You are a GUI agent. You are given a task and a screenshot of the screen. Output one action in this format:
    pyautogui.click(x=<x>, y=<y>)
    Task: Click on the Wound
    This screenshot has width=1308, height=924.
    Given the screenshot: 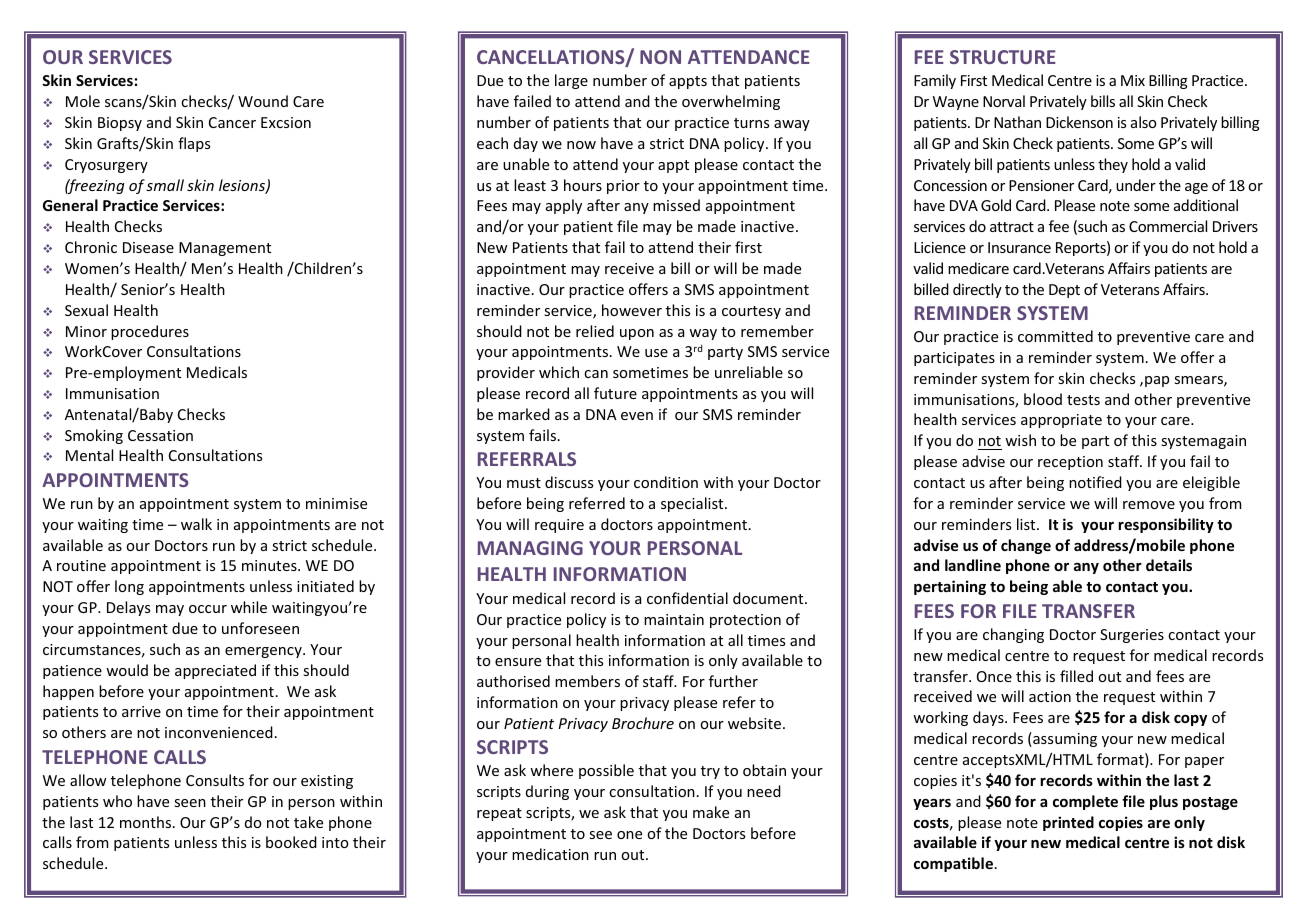 What is the action you would take?
    pyautogui.click(x=263, y=101)
